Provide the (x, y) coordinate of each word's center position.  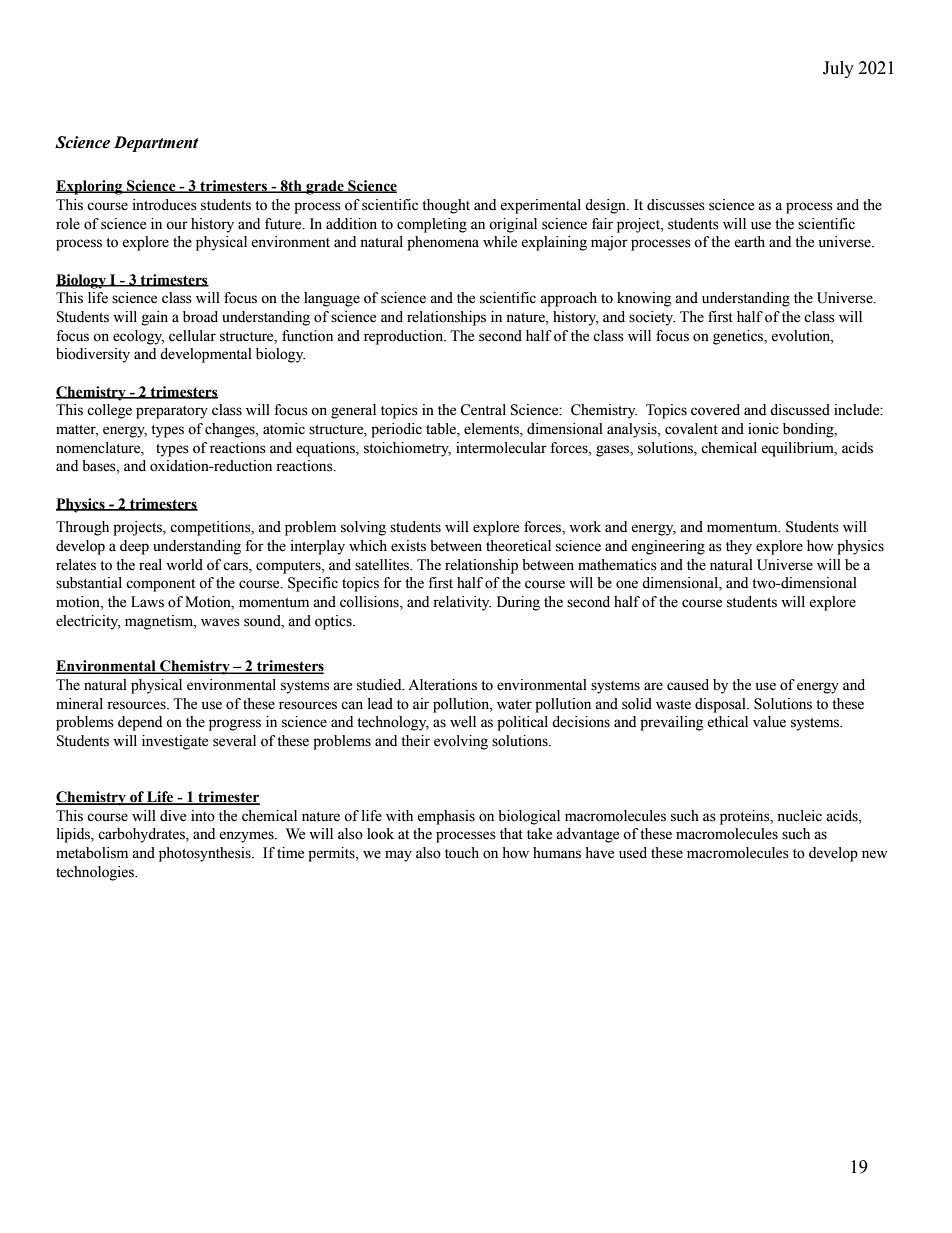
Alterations (442, 685)
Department (156, 144)
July (838, 69)
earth (749, 242)
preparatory (172, 412)
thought (446, 206)
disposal (721, 705)
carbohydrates (142, 835)
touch (462, 853)
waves (220, 622)
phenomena (443, 243)
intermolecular (501, 448)
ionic (763, 429)
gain (155, 318)
